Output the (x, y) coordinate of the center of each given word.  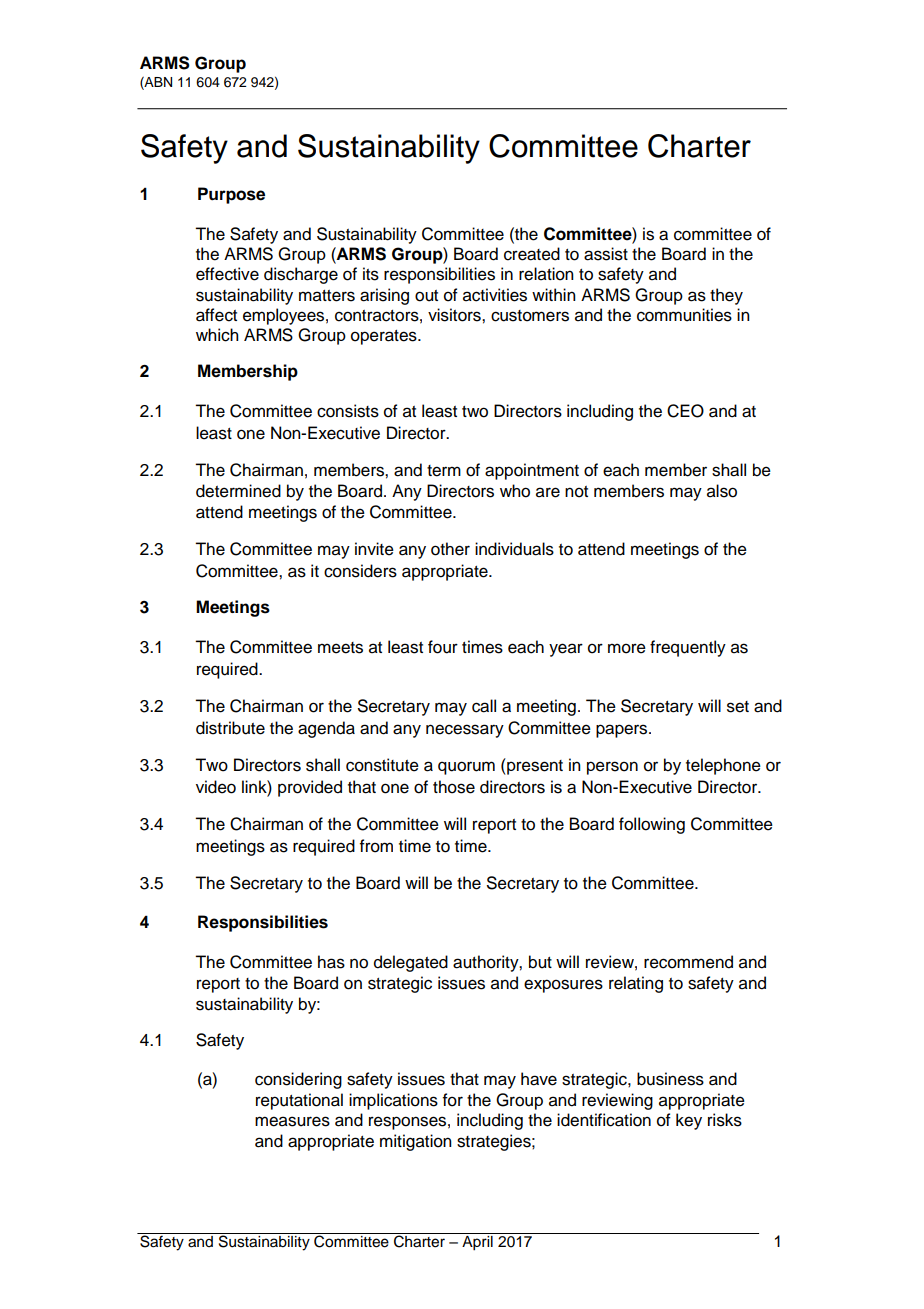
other (450, 549)
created (532, 254)
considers (360, 571)
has (331, 962)
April (477, 1242)
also (722, 491)
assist (606, 254)
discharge (301, 275)
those (454, 787)
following (652, 825)
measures (292, 1121)
